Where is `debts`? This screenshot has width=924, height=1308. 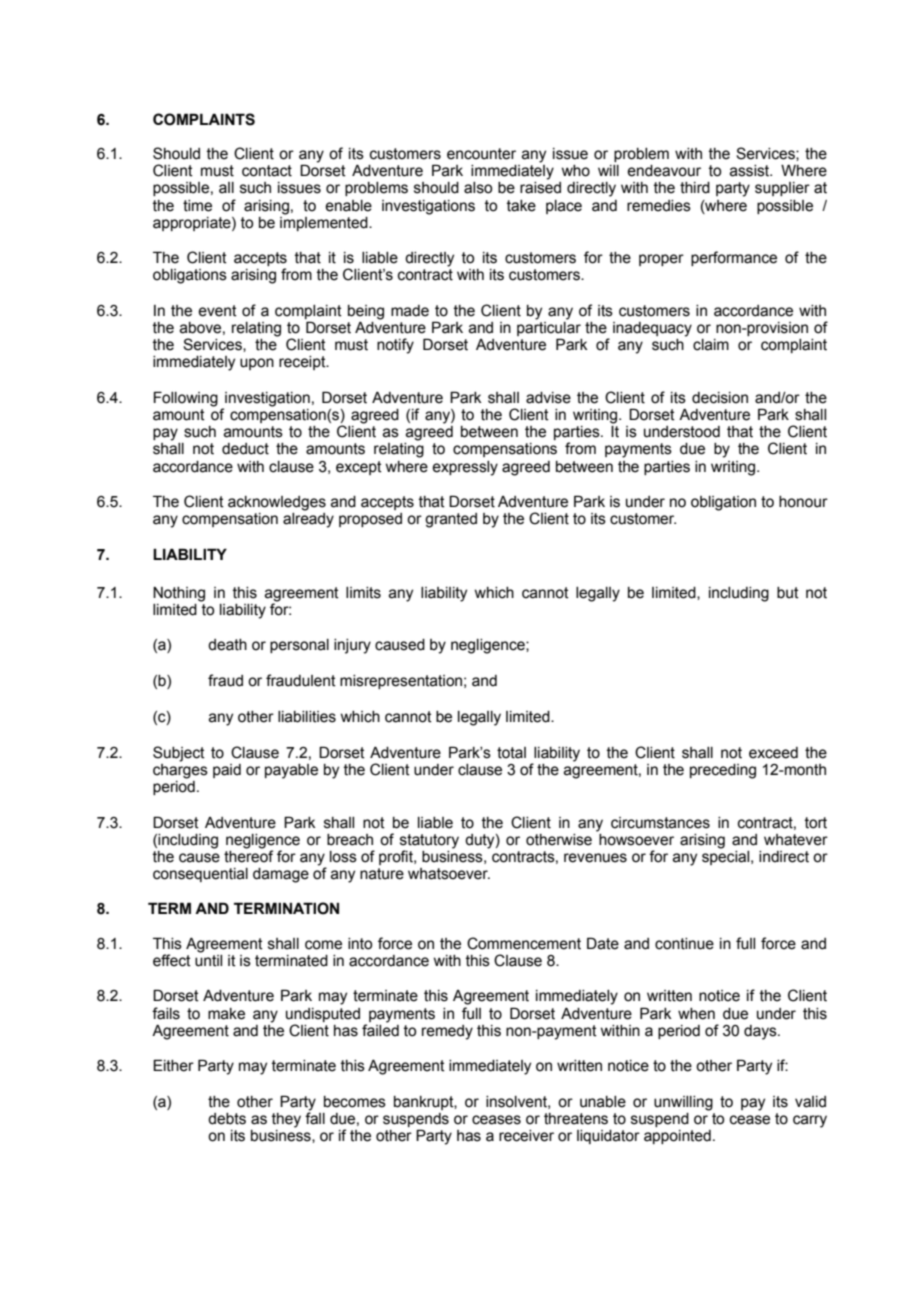
debts is located at coordinates (227, 1119).
